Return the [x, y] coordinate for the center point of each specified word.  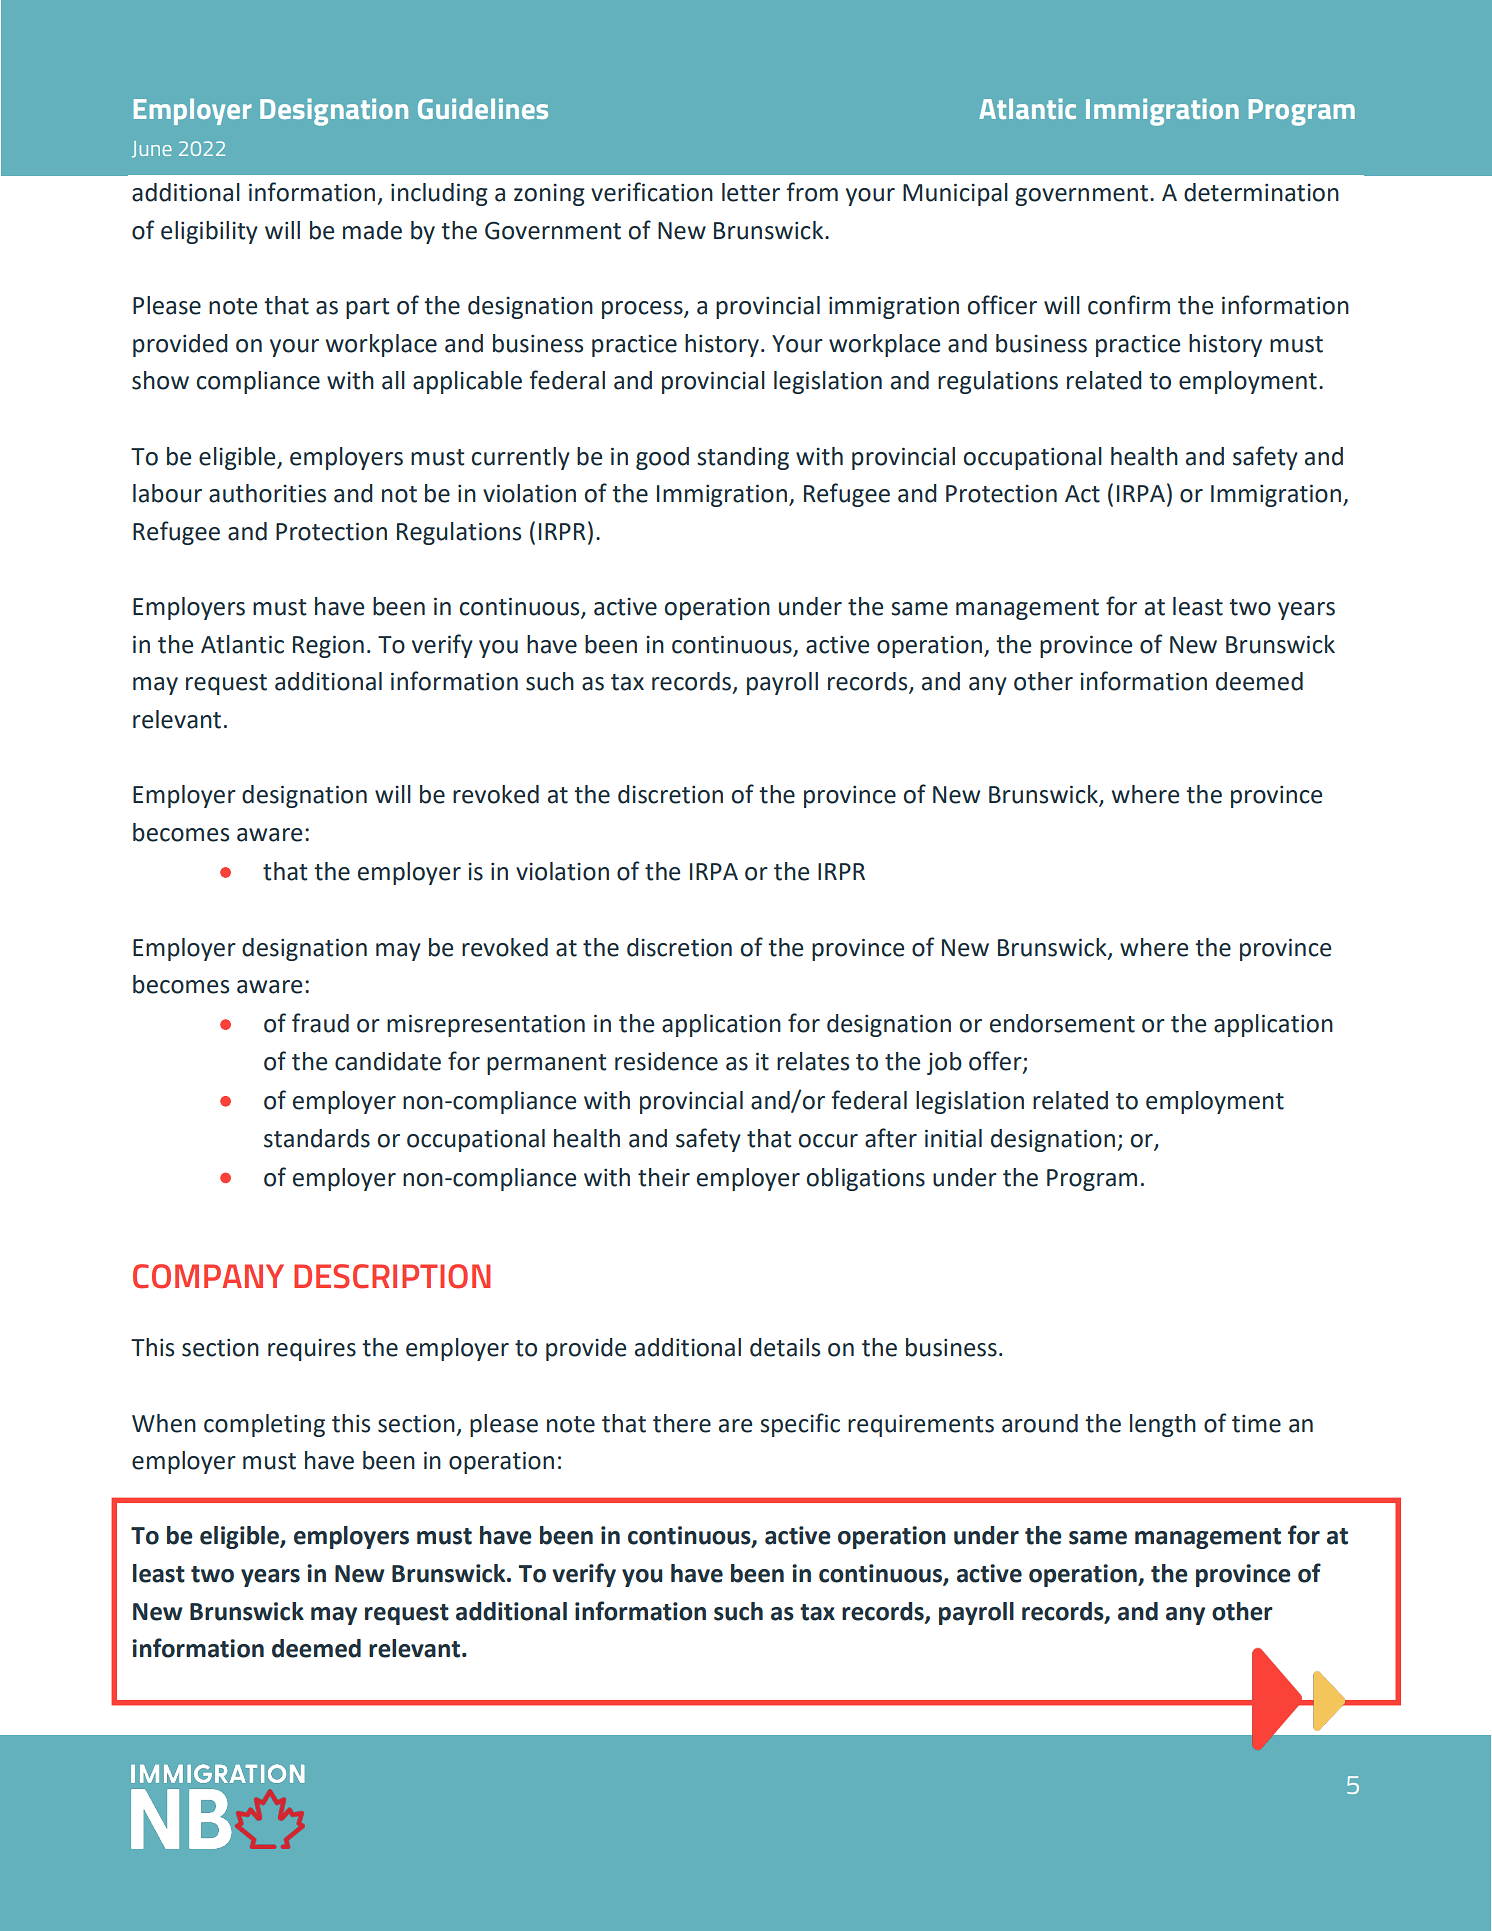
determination [1261, 192]
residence [666, 1061]
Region [328, 646]
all [393, 380]
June [152, 149]
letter [751, 192]
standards [317, 1138]
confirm [1129, 305]
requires [312, 1350]
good [662, 458]
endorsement [1062, 1023]
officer [1002, 305]
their [664, 1177]
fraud [320, 1023]
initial [953, 1138]
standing [743, 458]
